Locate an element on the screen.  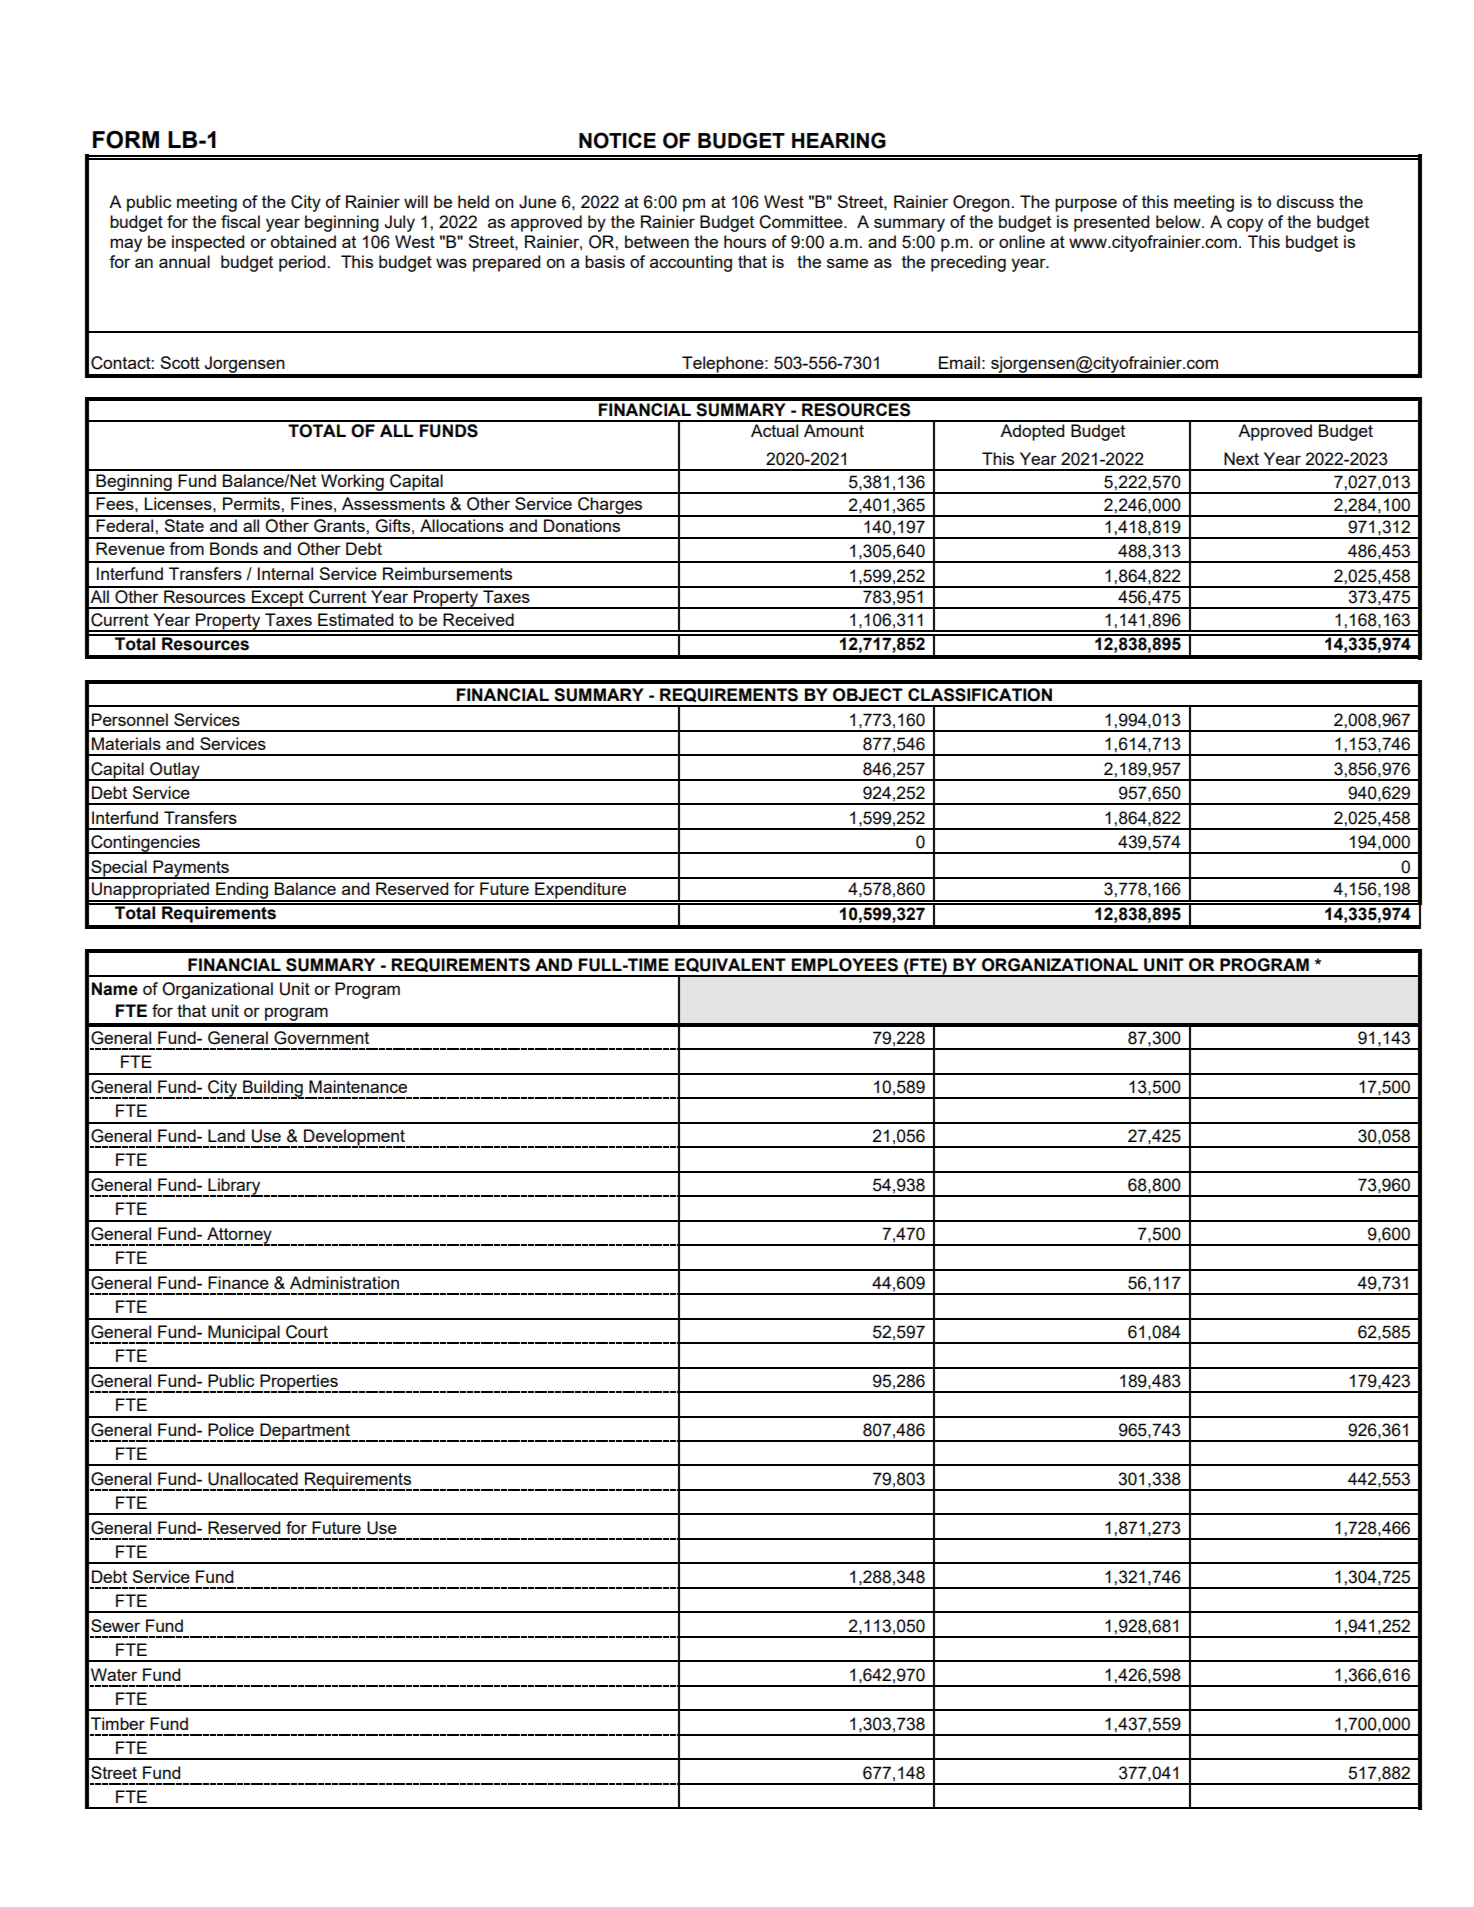
below is located at coordinates (1179, 221).
